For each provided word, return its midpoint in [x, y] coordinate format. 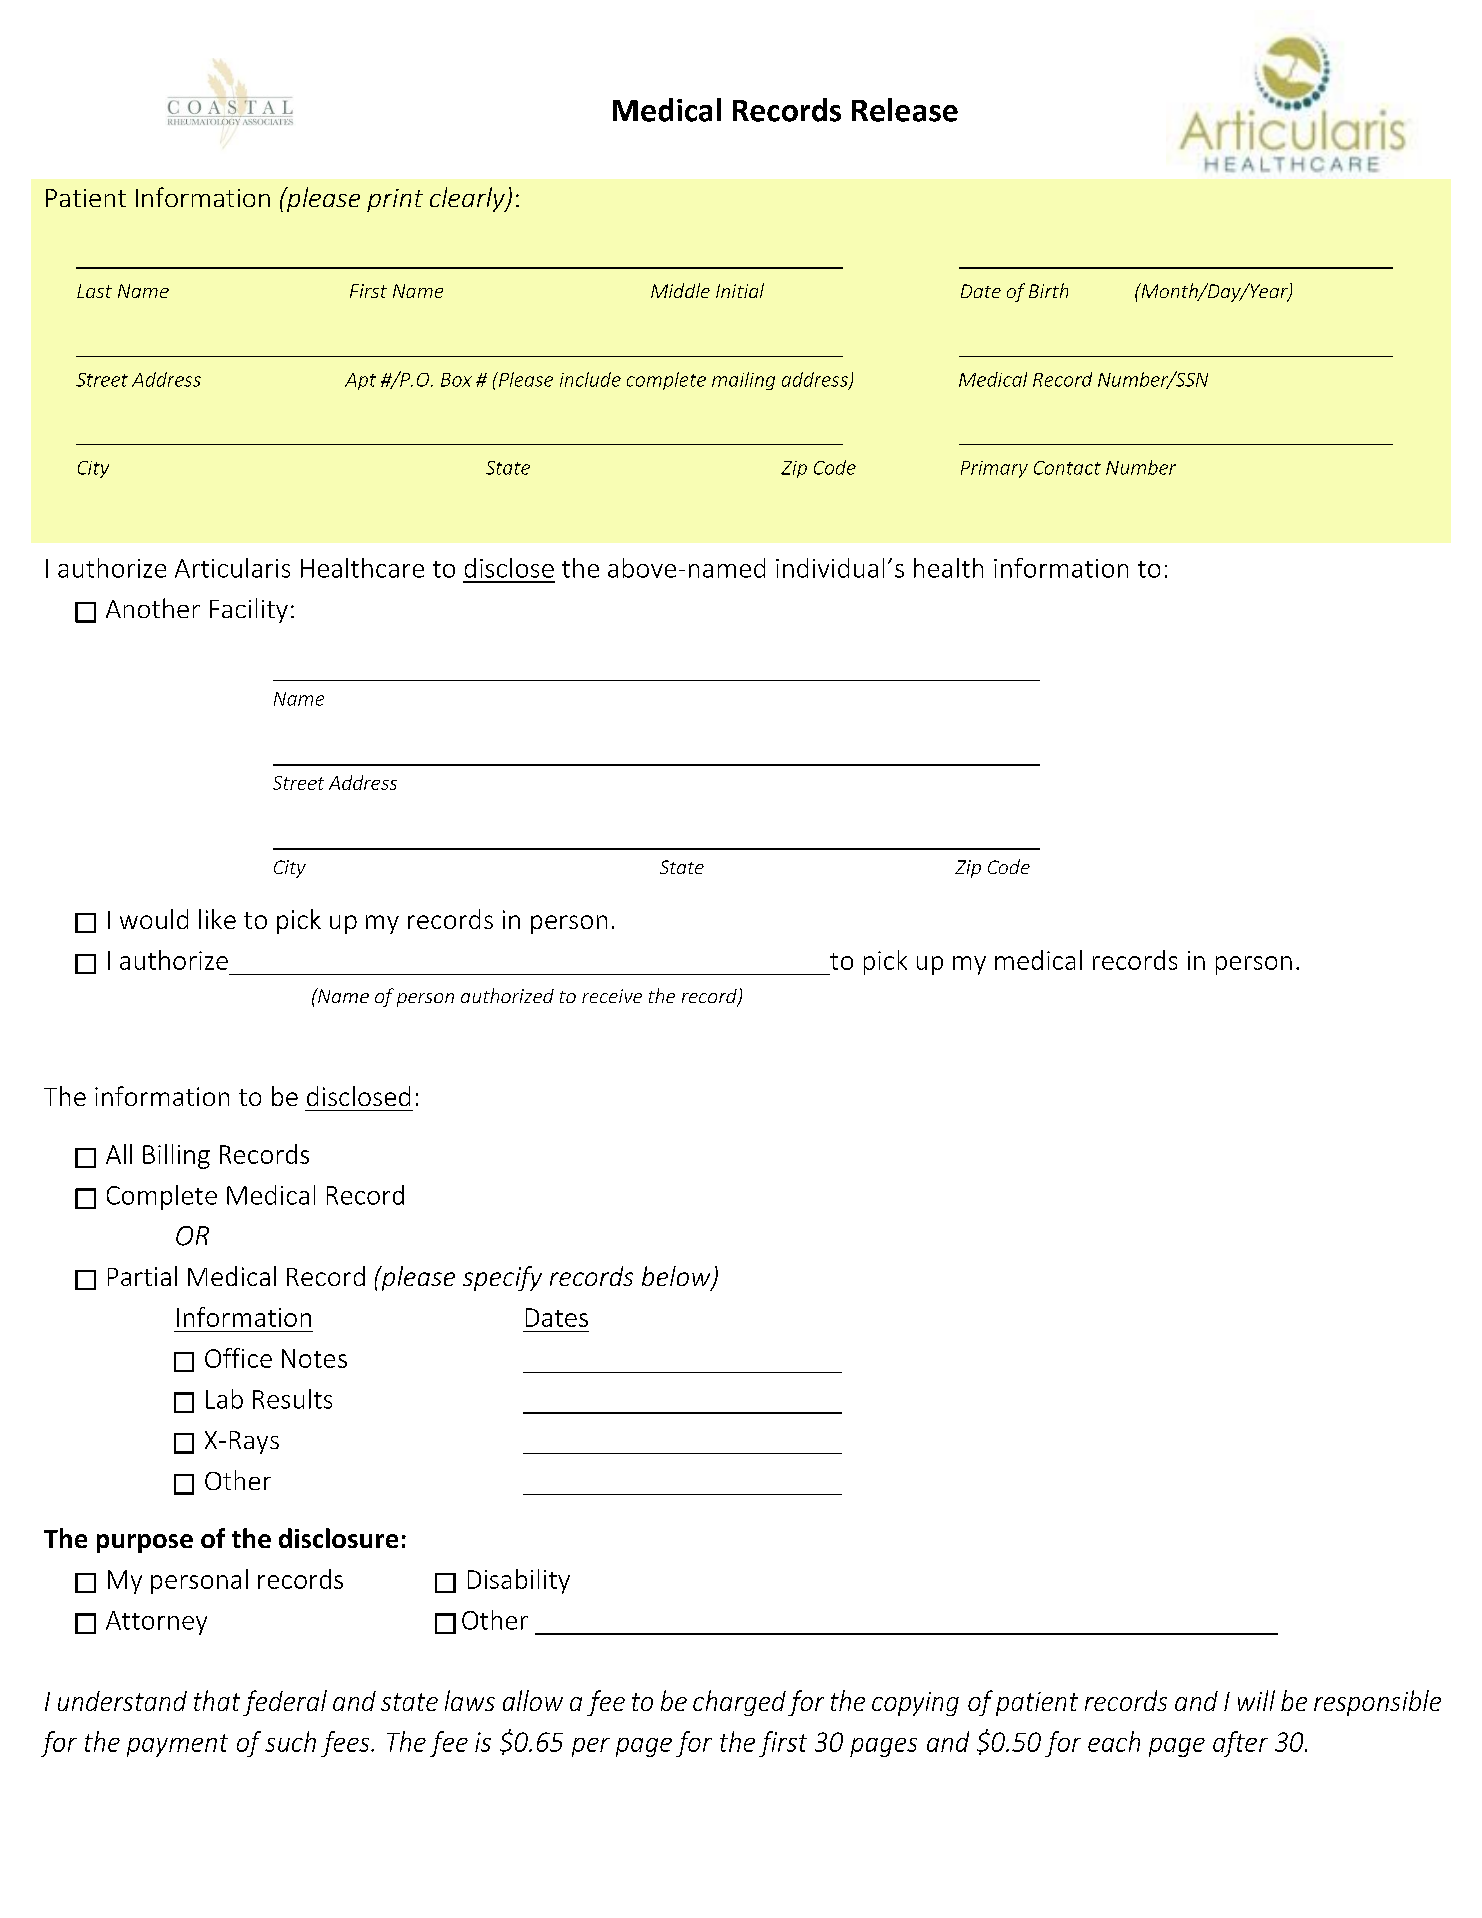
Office [238, 1358]
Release [905, 110]
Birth [1048, 290]
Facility [249, 610]
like [217, 919]
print [395, 200]
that [217, 1700]
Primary [994, 469]
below [677, 1277]
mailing [743, 381]
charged [739, 1703]
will [1256, 1700]
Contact [1067, 468]
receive [612, 996]
